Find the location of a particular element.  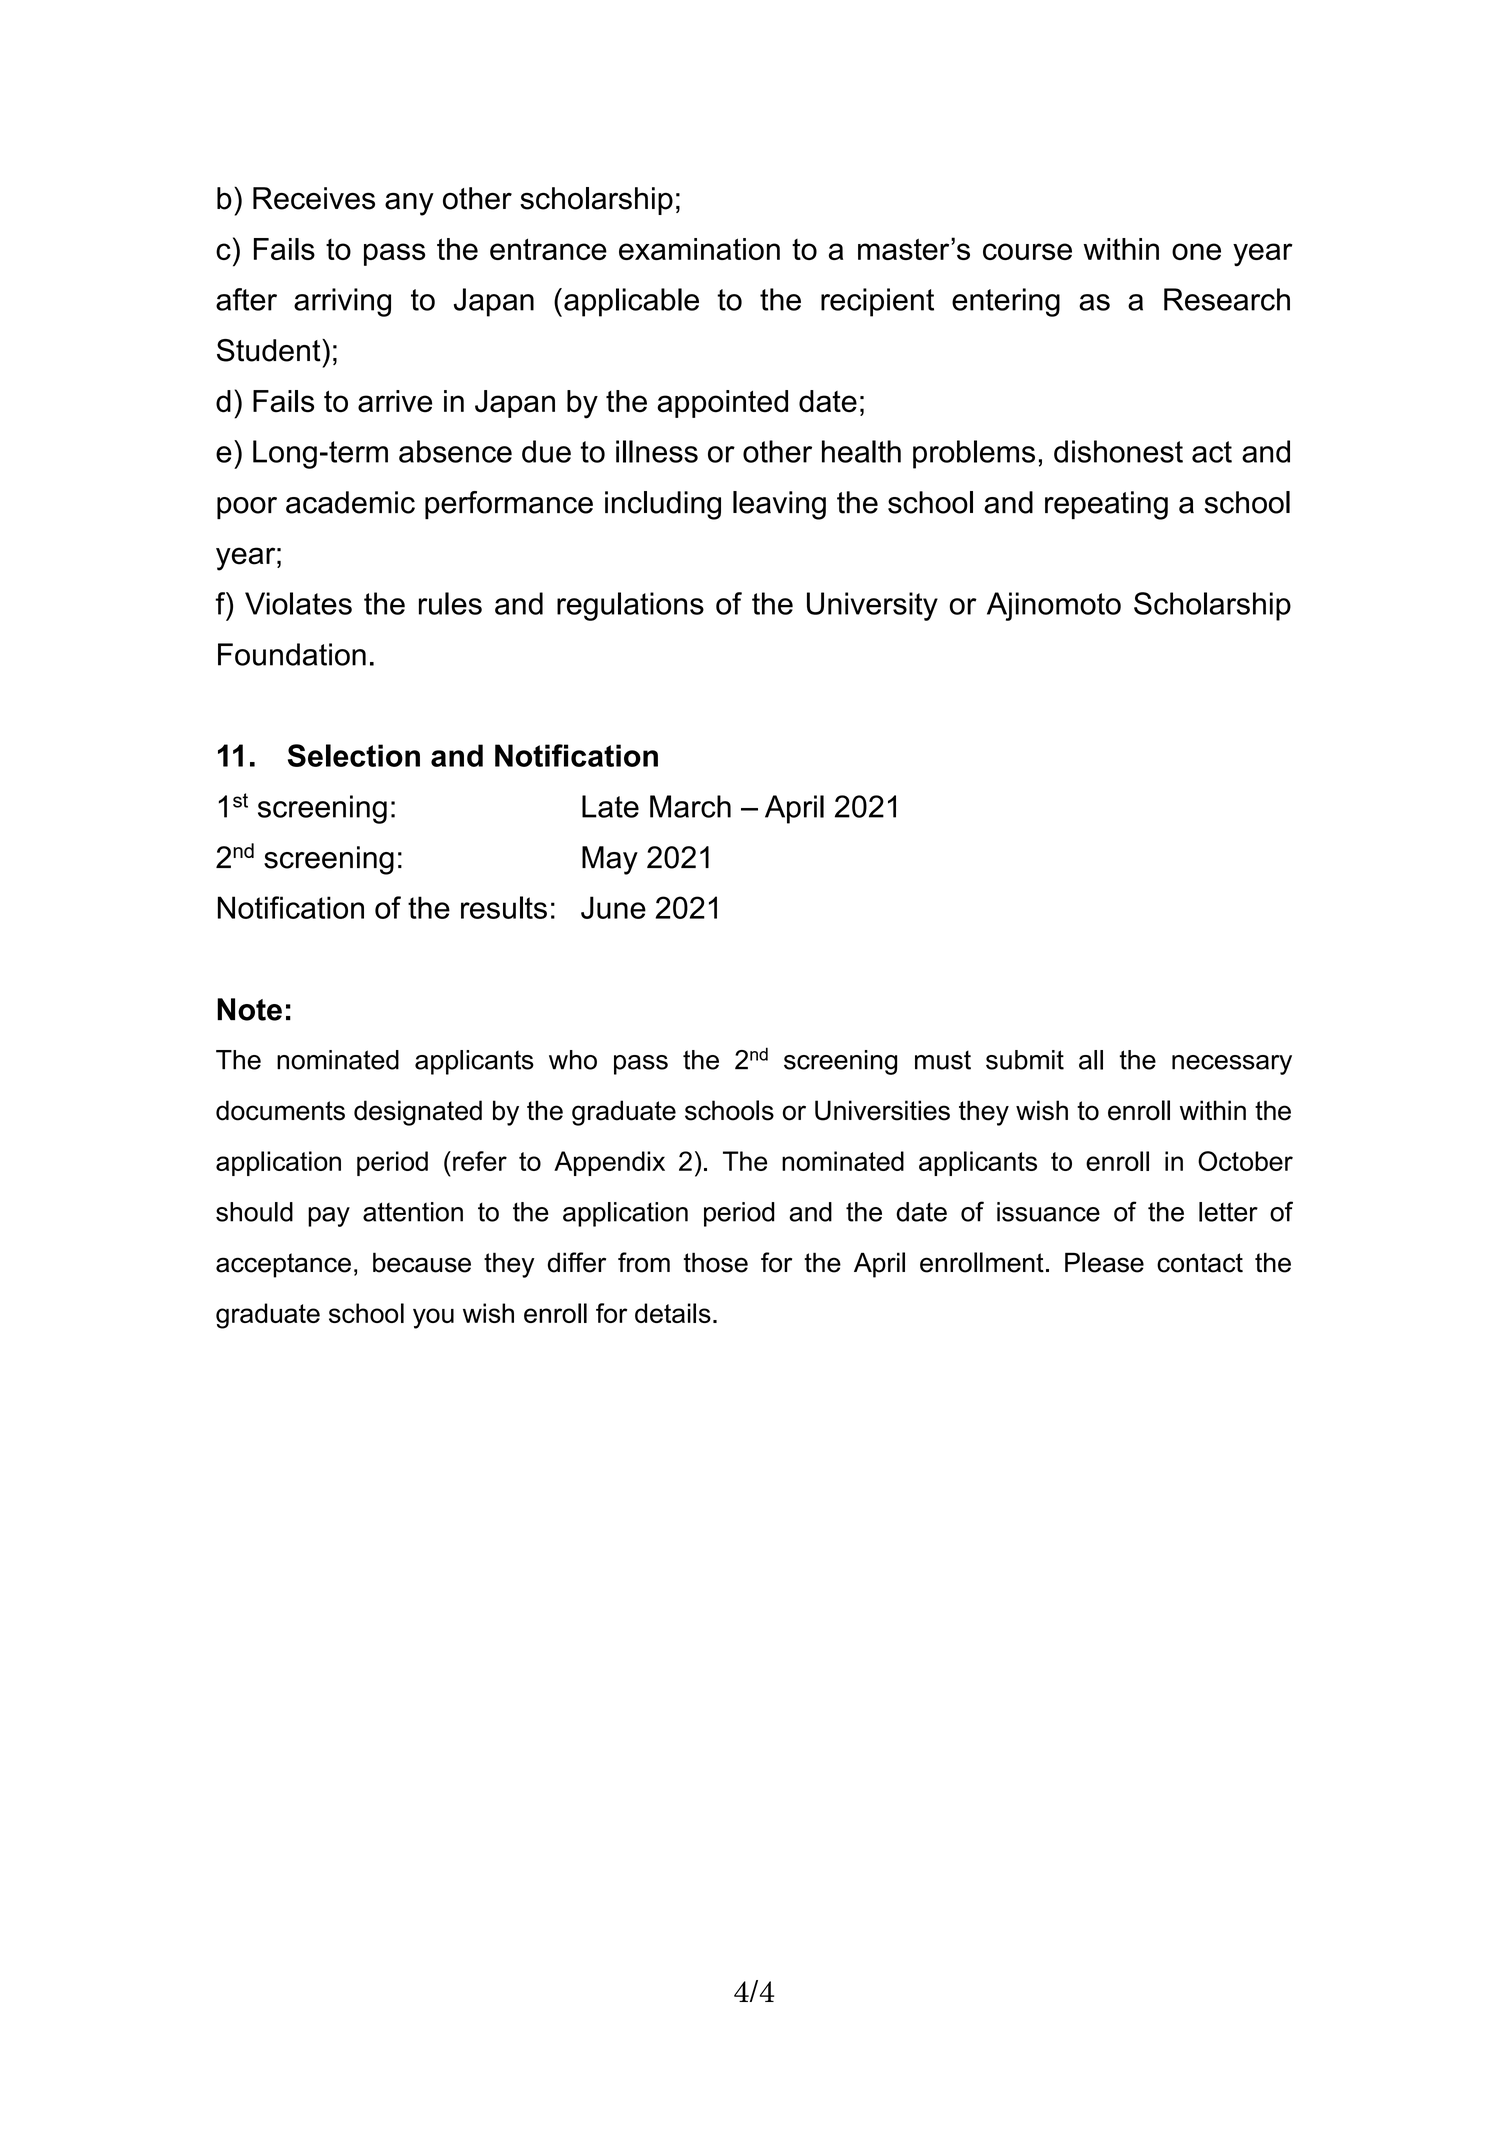

any is located at coordinates (409, 204).
